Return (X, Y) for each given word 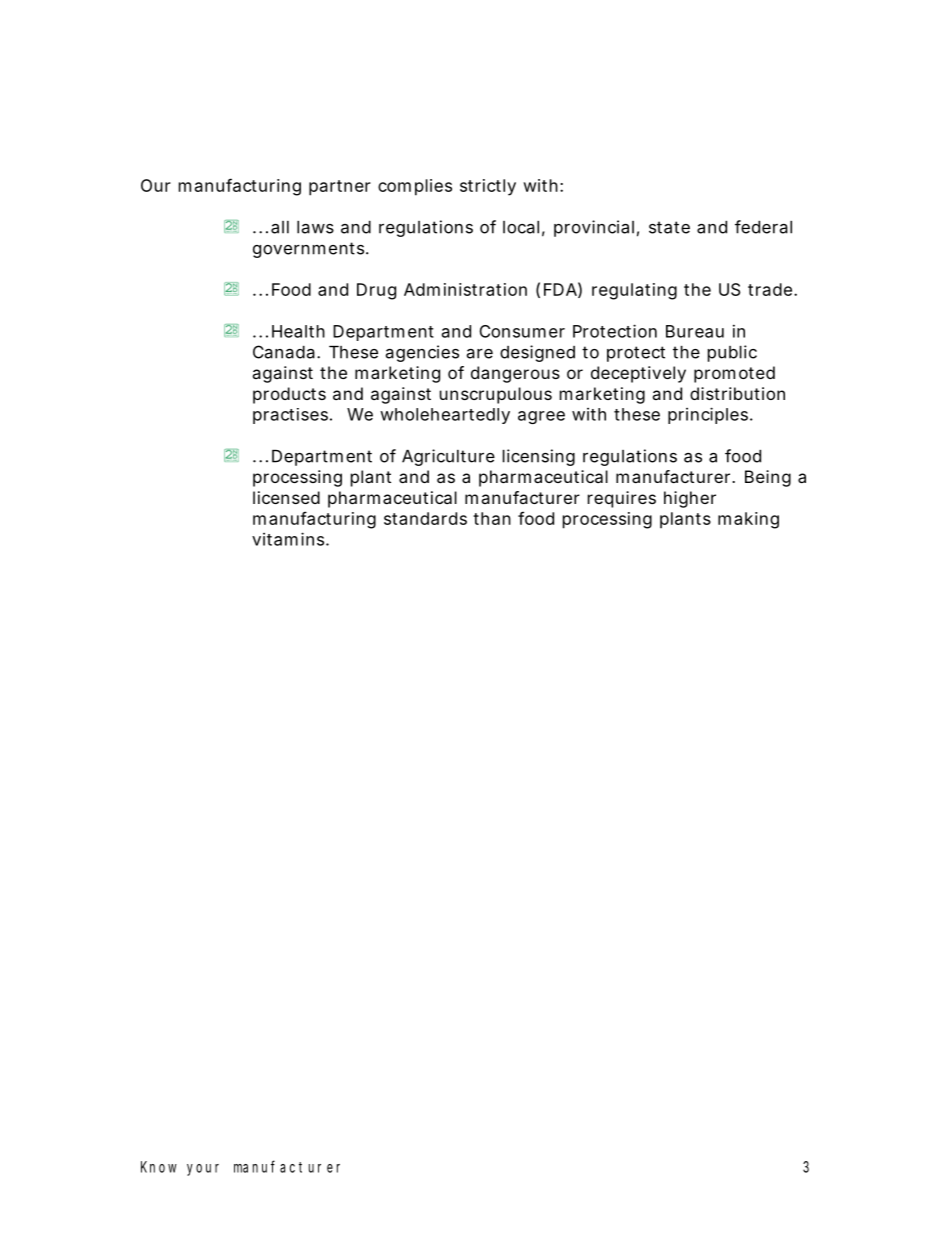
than (492, 518)
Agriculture (448, 457)
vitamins (289, 539)
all (280, 227)
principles (709, 415)
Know (159, 1167)
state (669, 227)
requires (622, 499)
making (748, 520)
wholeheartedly (445, 416)
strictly (488, 187)
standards (425, 518)
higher (690, 499)
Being (768, 478)
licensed (286, 497)
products (289, 395)
